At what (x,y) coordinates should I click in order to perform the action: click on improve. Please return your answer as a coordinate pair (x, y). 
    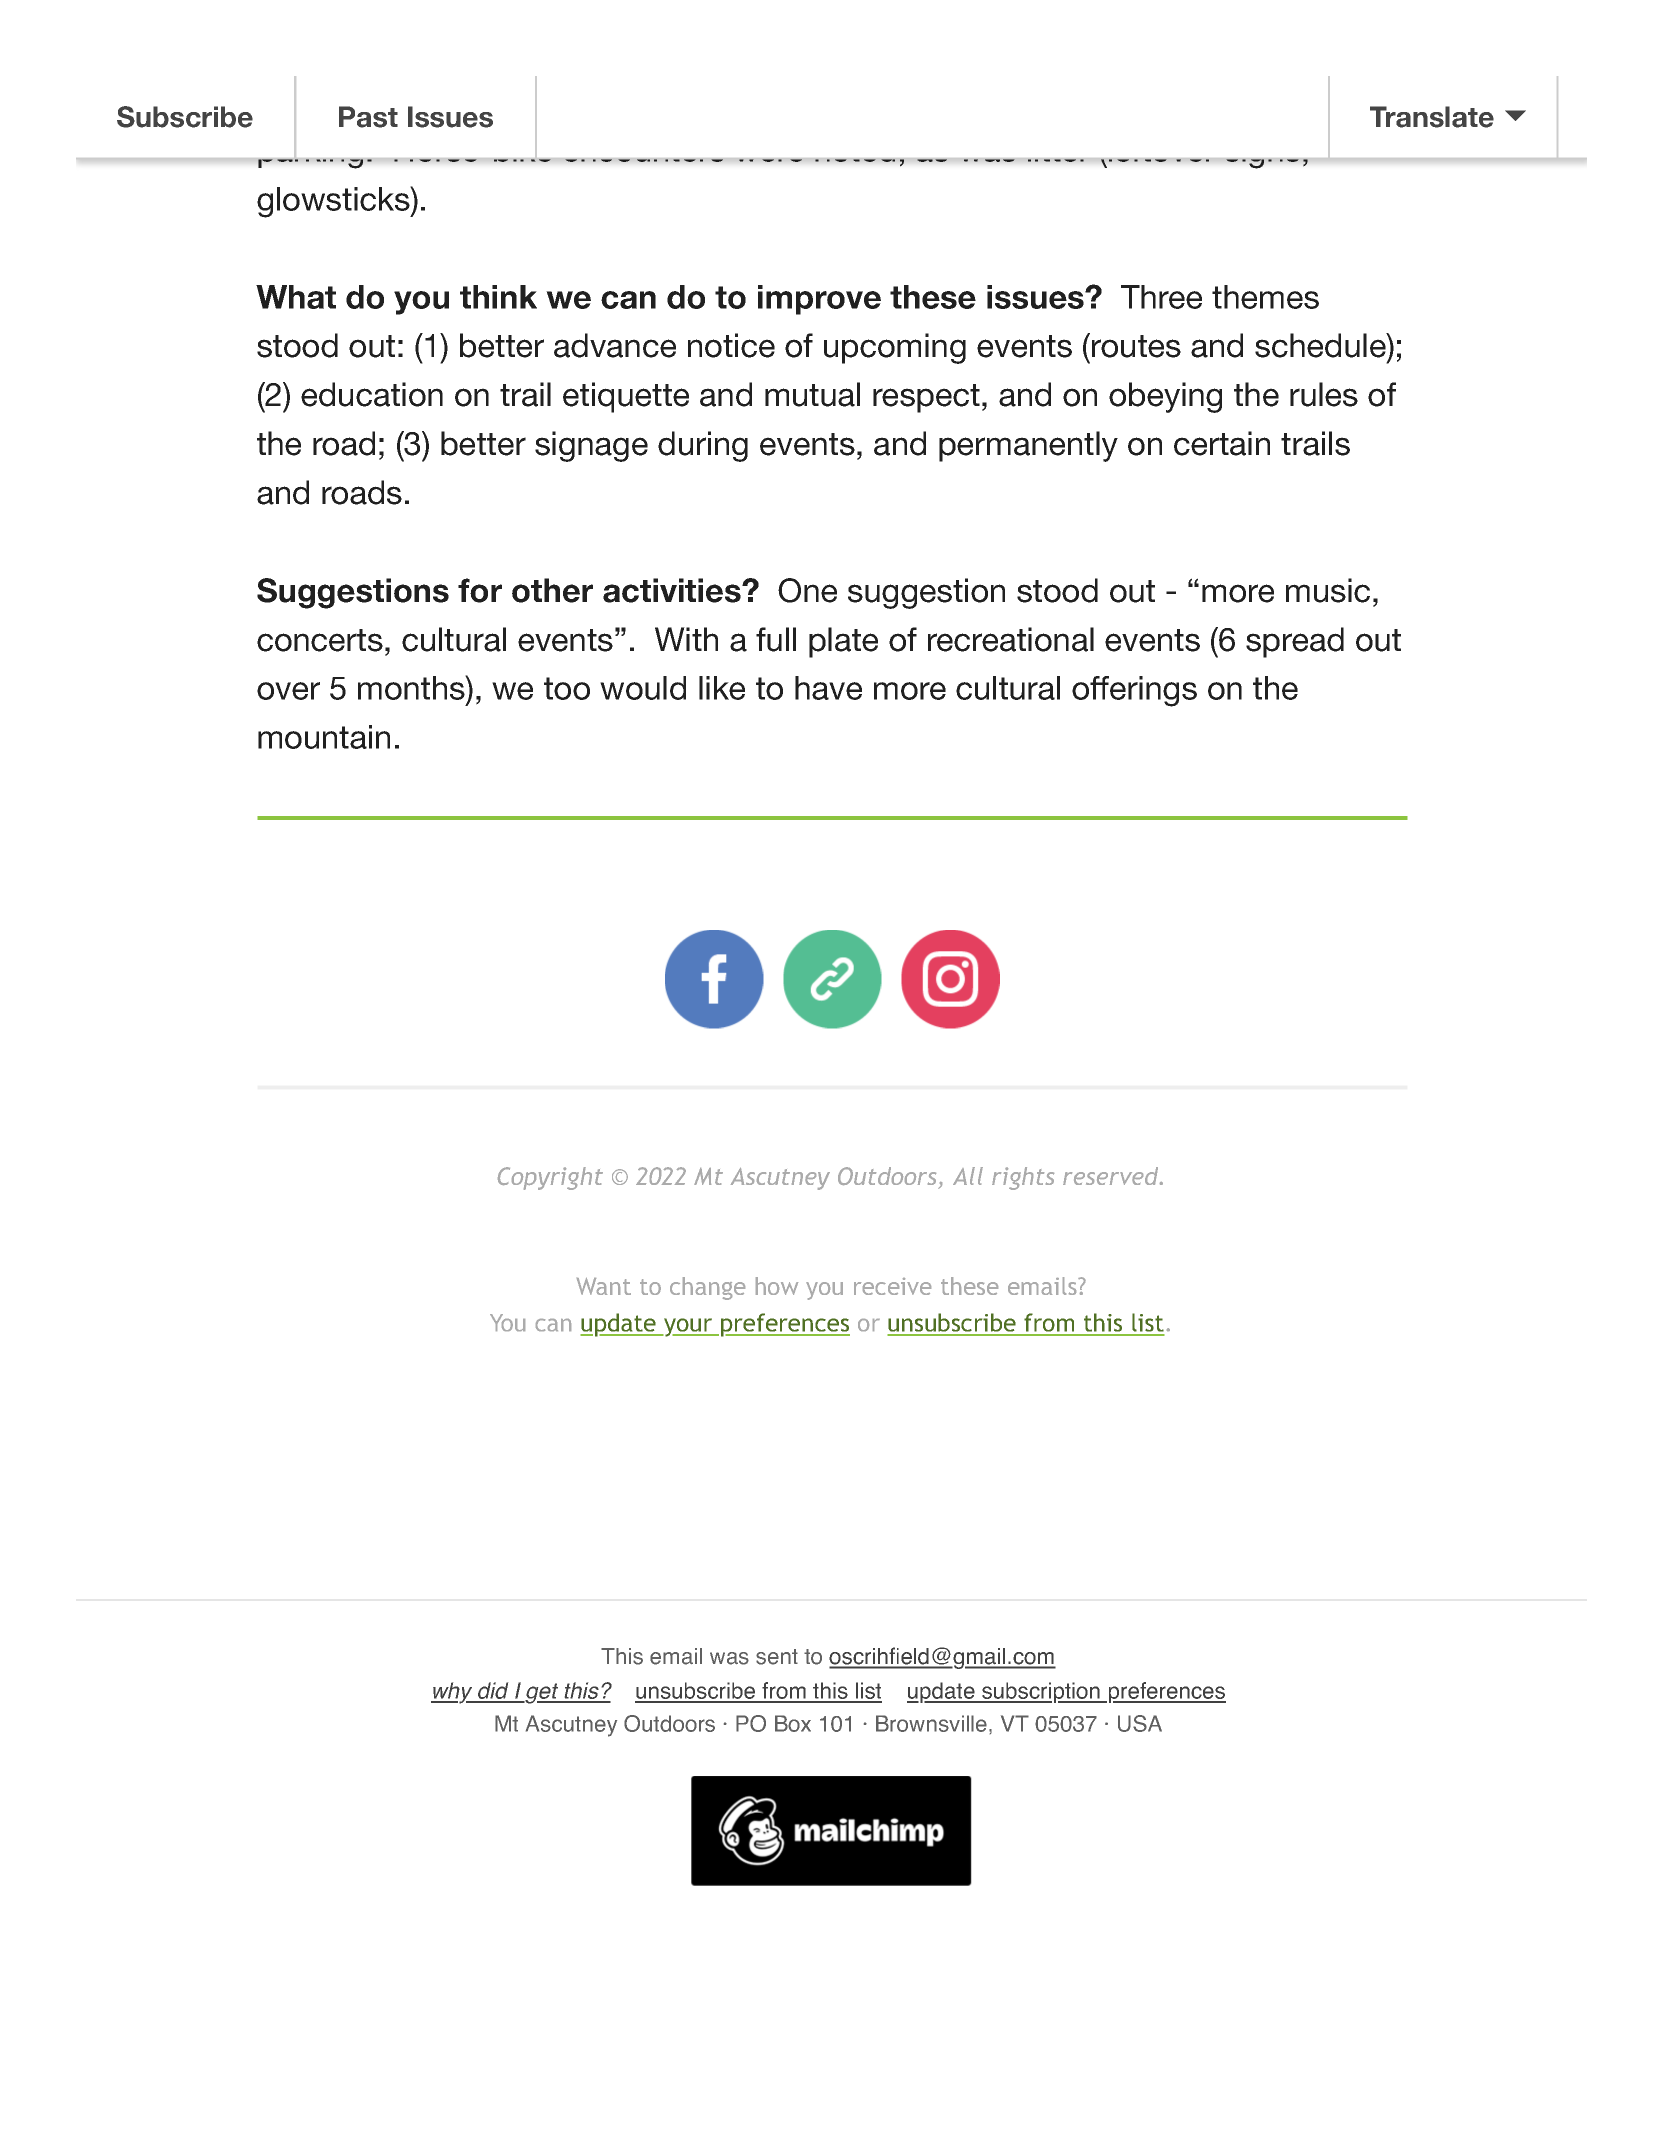
    Looking at the image, I should click on (819, 300).
